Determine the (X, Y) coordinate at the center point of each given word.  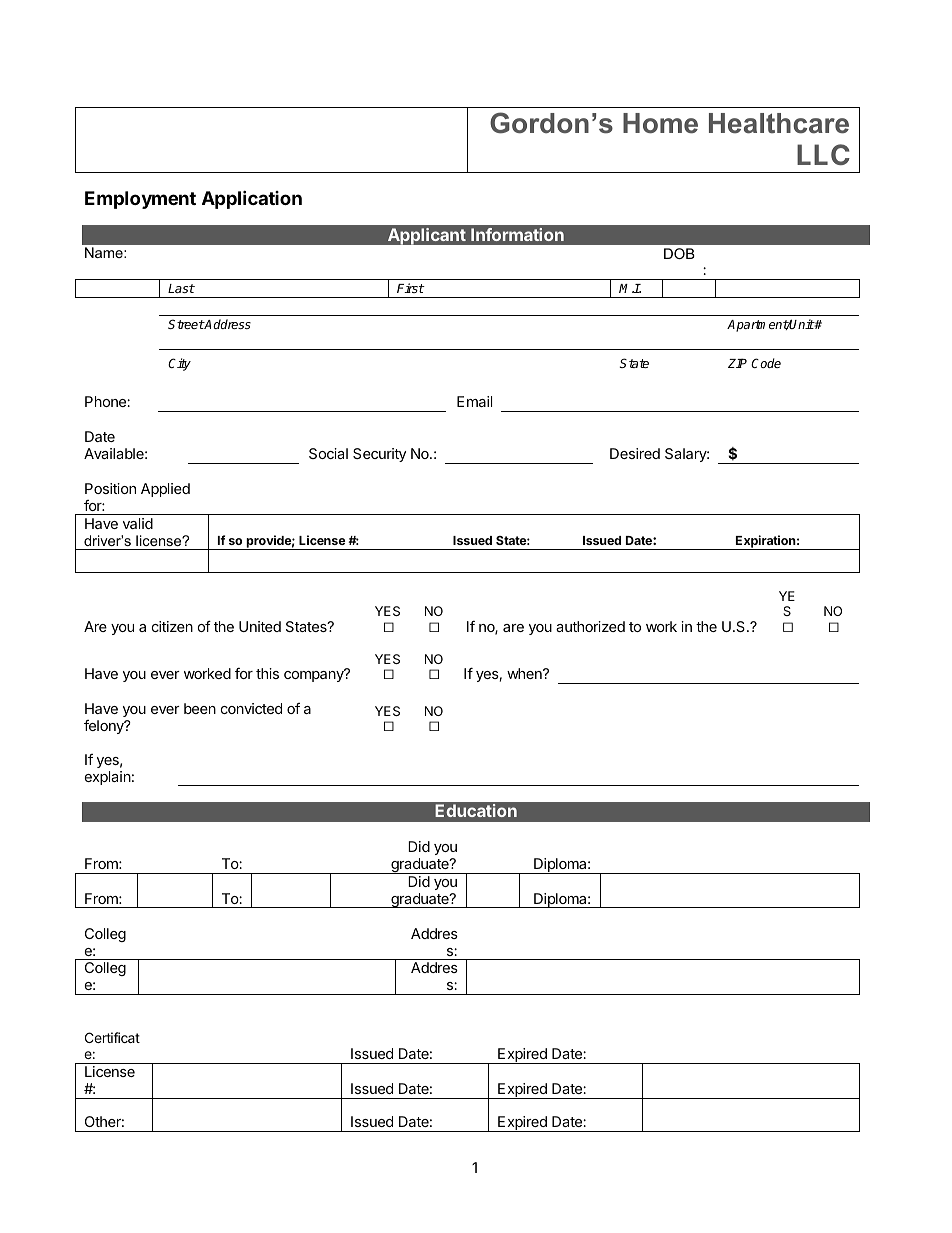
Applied (165, 490)
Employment (140, 200)
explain (108, 778)
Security (379, 455)
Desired (635, 453)
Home (660, 123)
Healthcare (779, 123)
